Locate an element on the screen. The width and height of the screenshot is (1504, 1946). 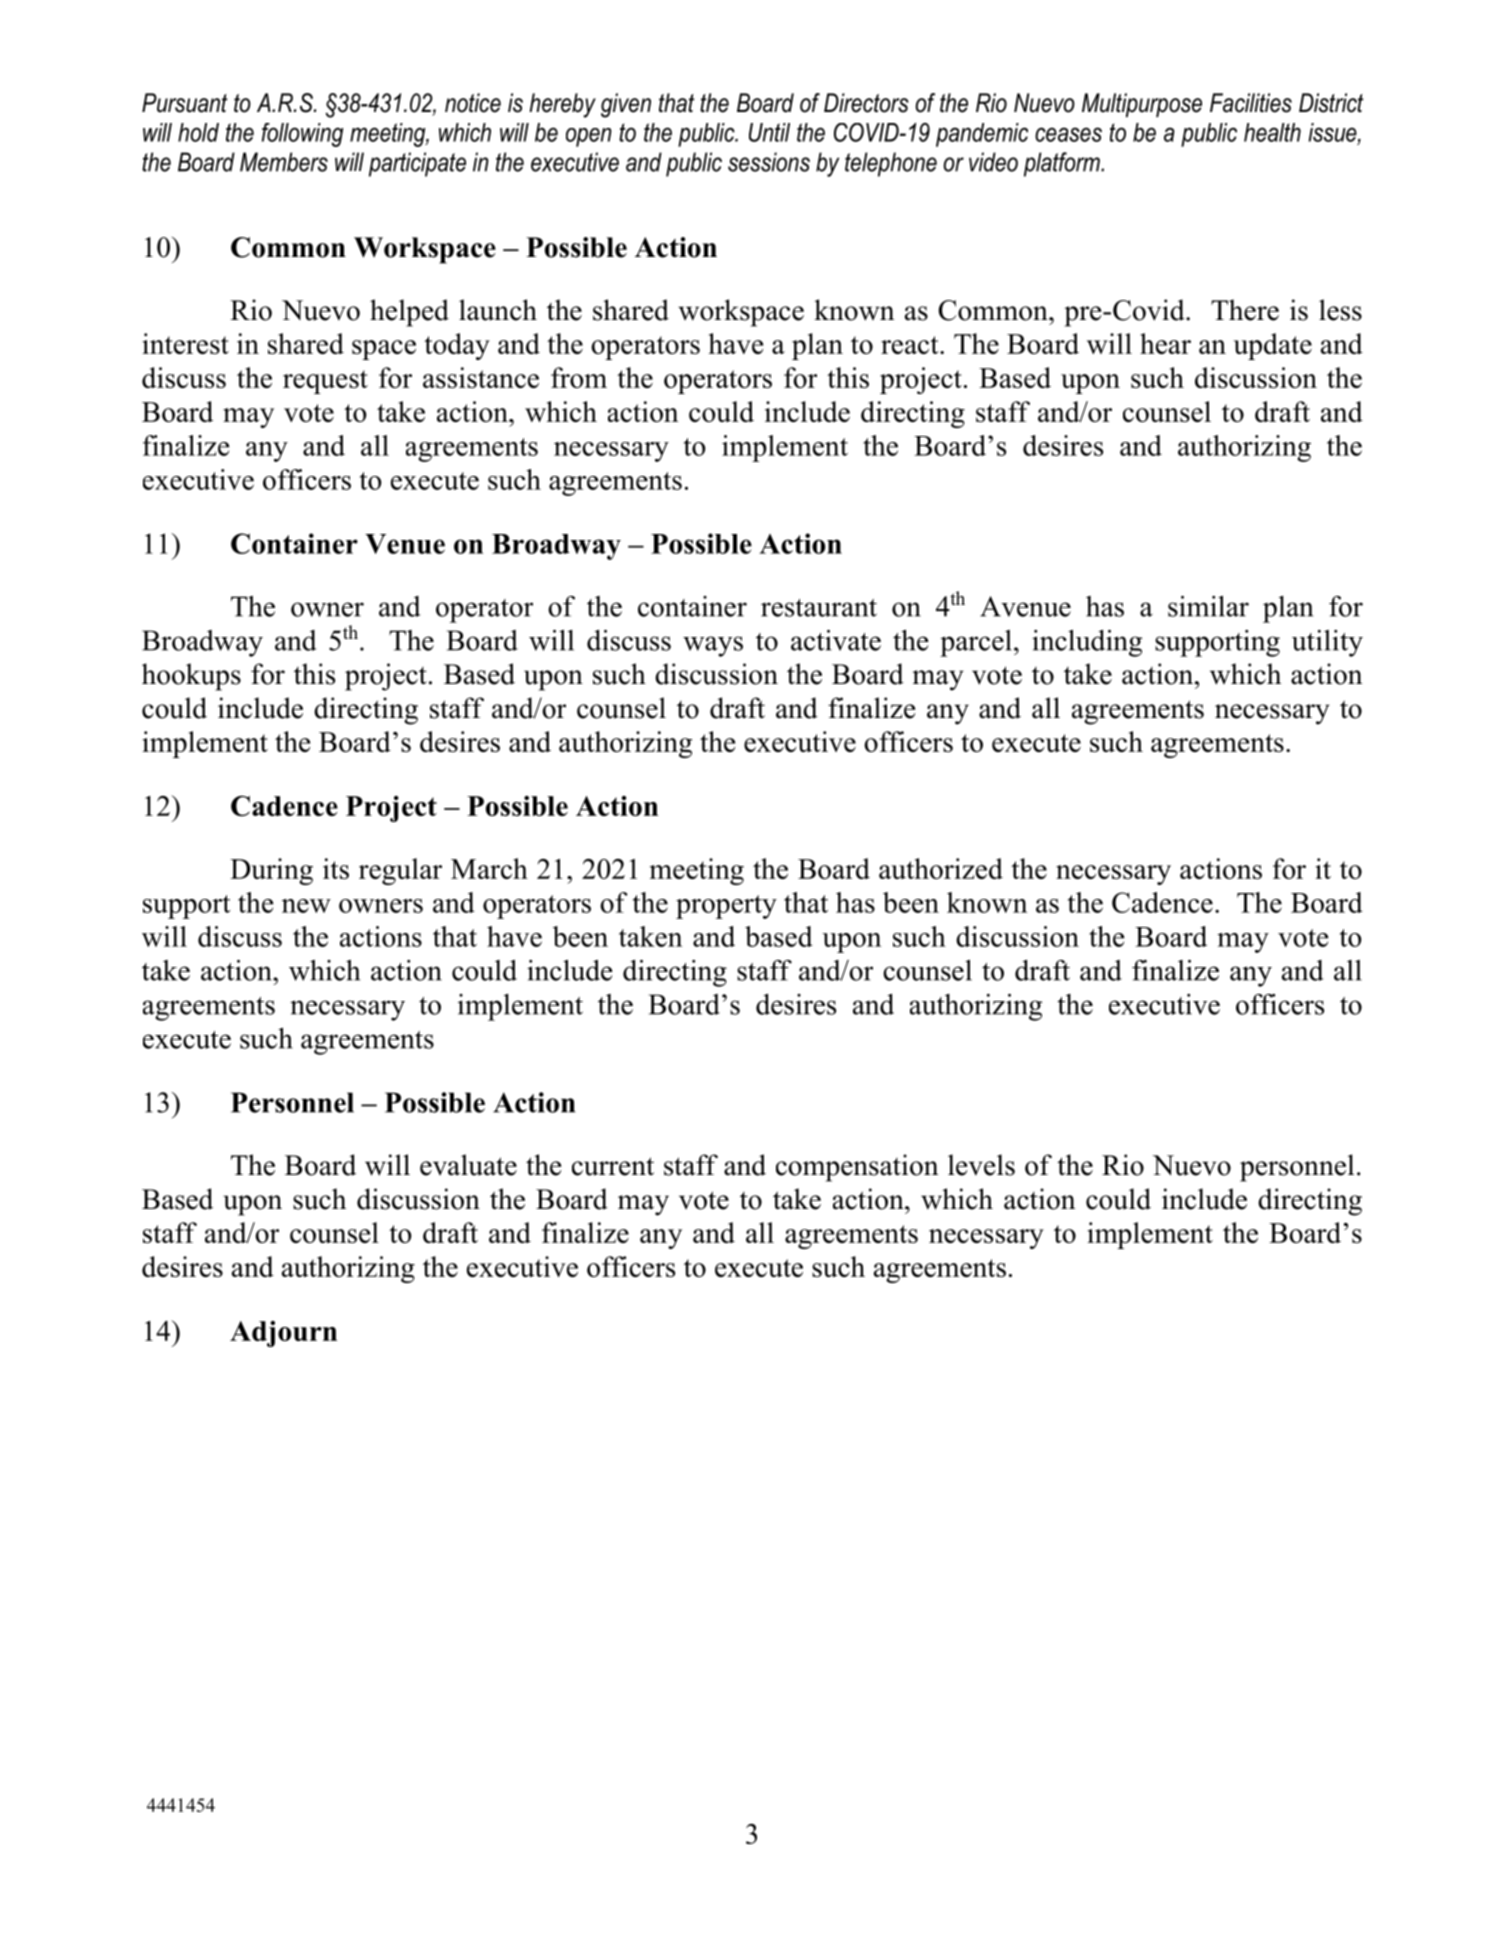
Until is located at coordinates (769, 132).
